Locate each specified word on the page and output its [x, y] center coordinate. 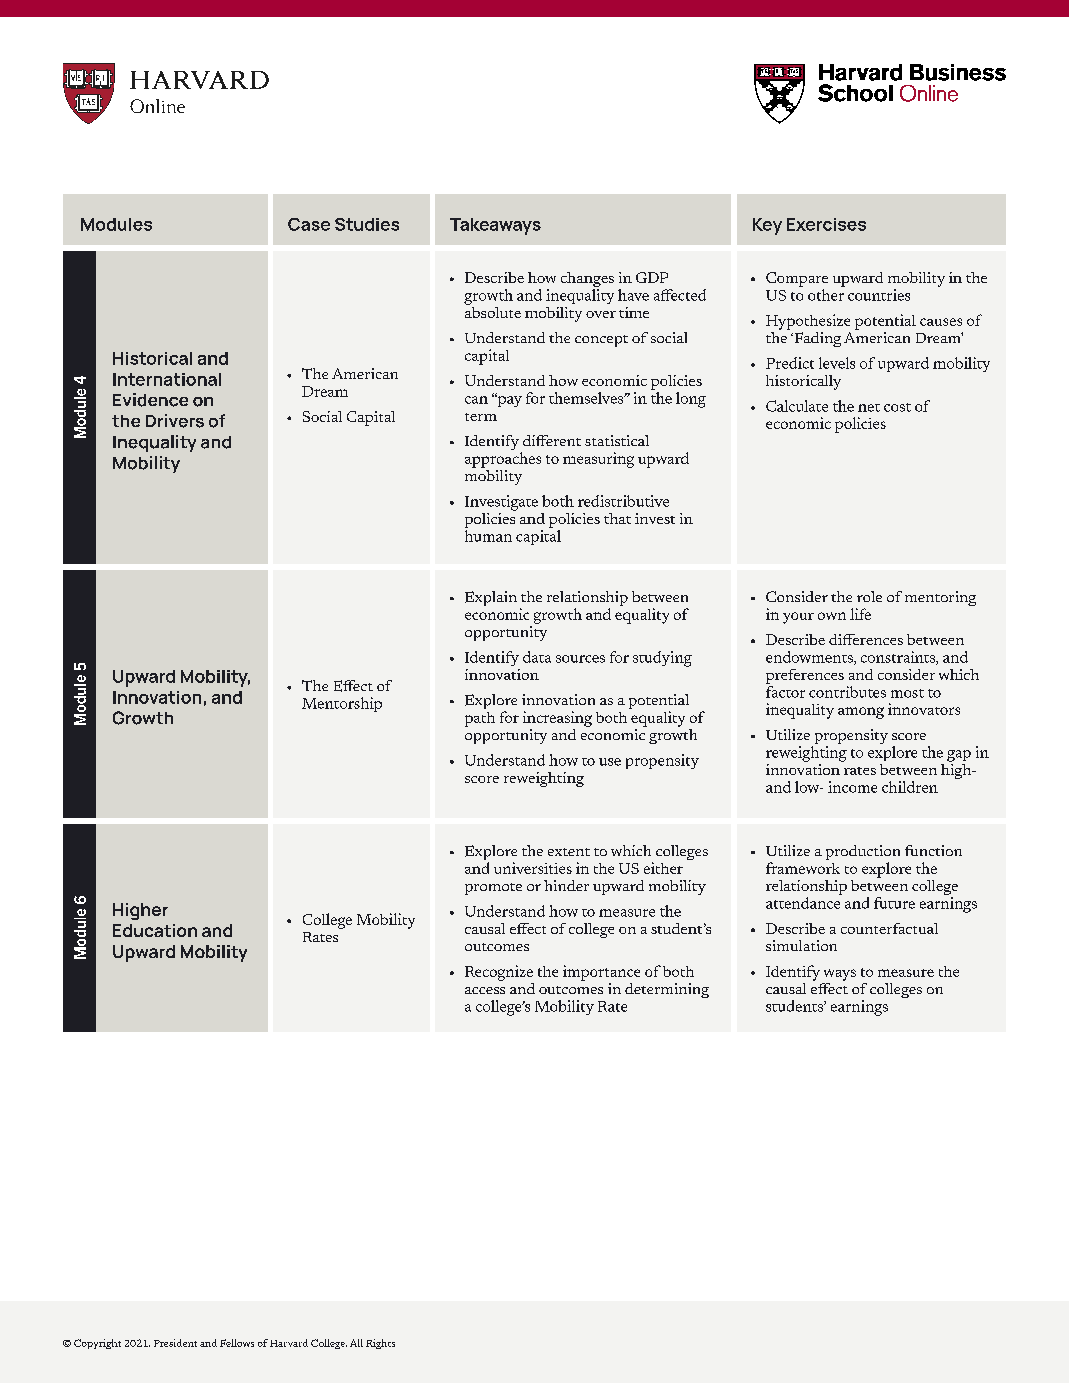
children [910, 787]
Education [155, 930]
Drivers [175, 421]
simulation [801, 945]
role [869, 596]
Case [309, 224]
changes [587, 281]
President [175, 1343]
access [485, 990]
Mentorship [342, 704]
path [480, 719]
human [488, 536]
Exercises [826, 224]
